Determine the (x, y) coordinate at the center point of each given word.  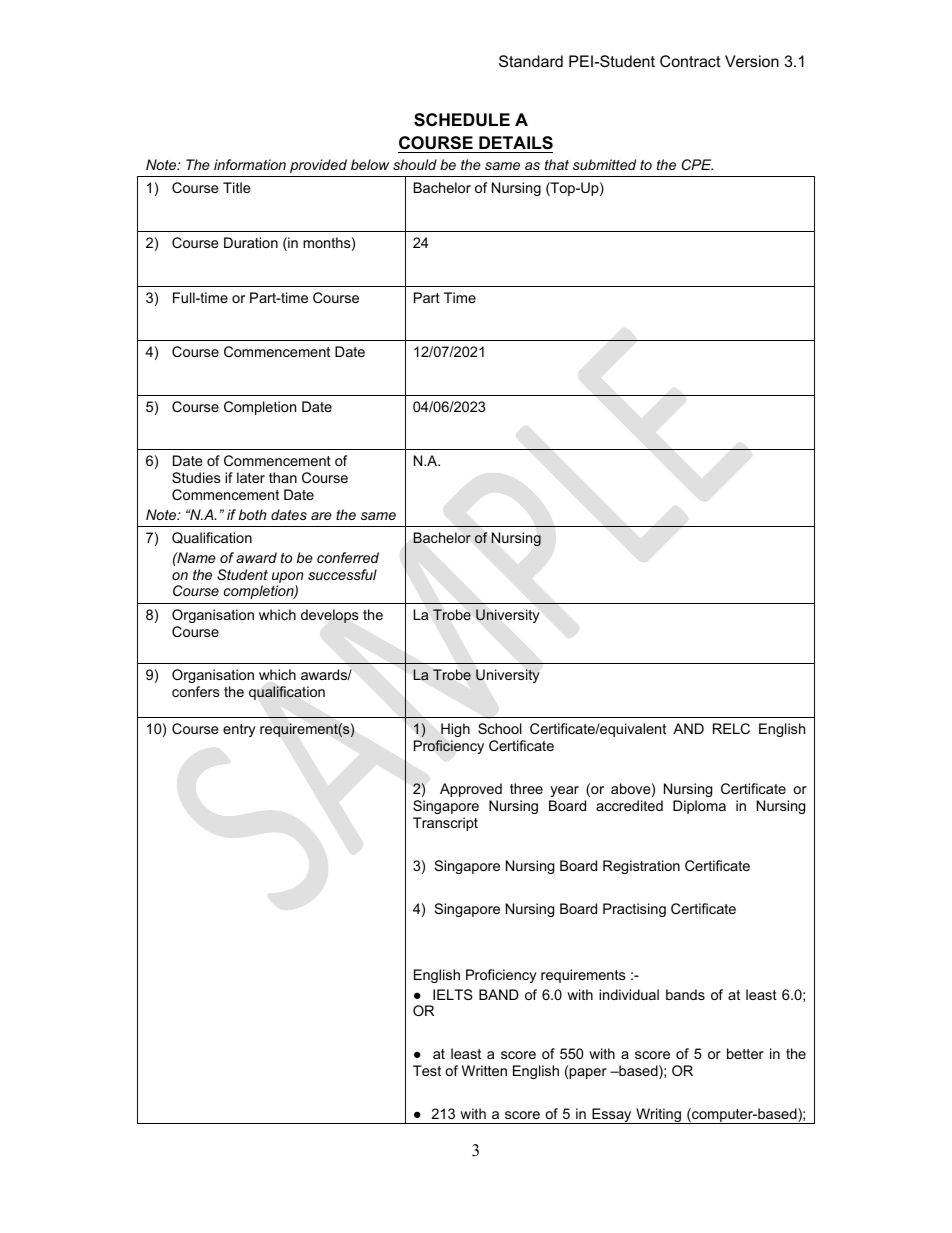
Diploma (699, 807)
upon (288, 577)
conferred (348, 557)
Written (484, 1070)
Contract (690, 61)
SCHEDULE (462, 120)
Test (427, 1070)
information (250, 164)
